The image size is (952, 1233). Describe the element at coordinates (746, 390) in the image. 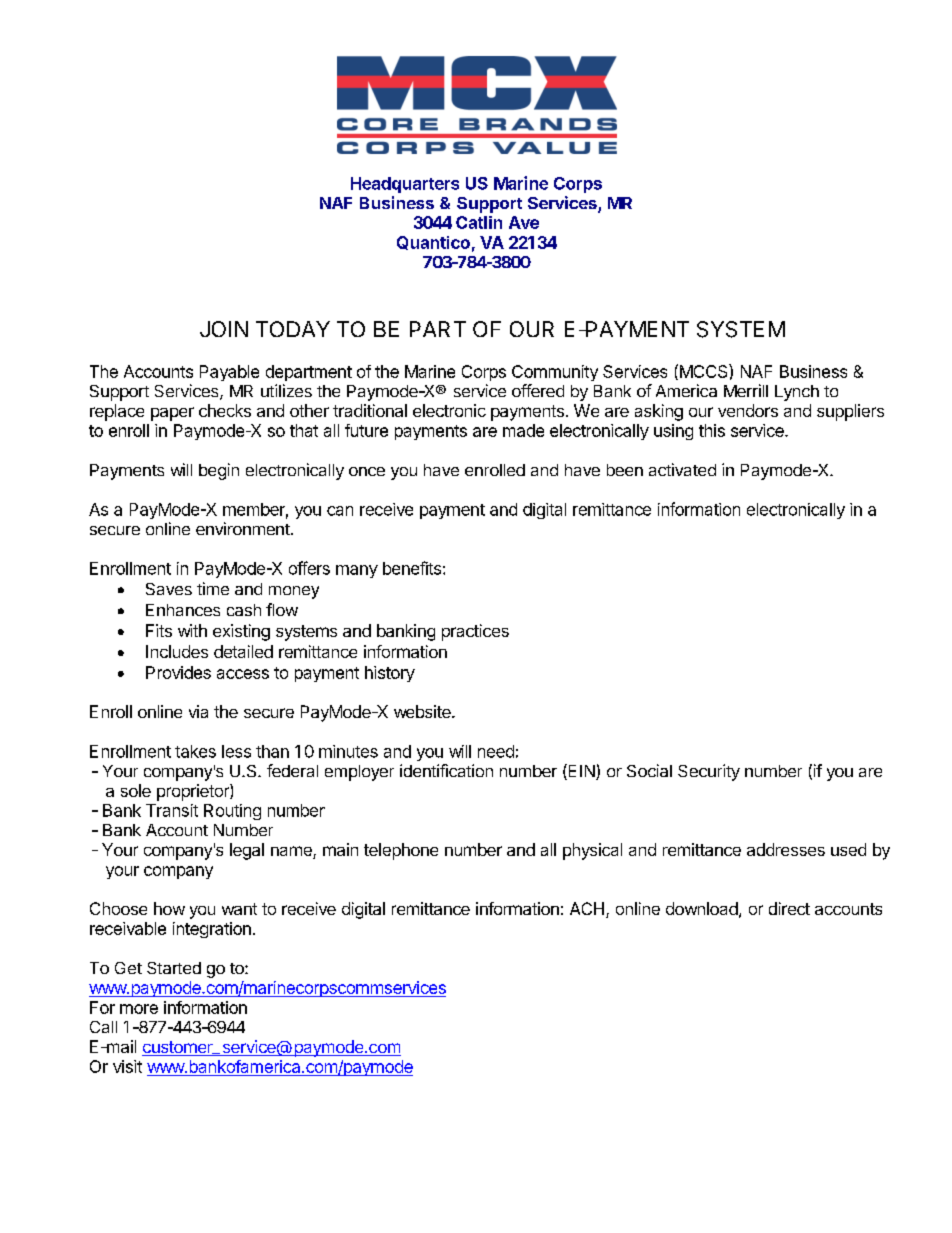

I see `Merrill` at that location.
